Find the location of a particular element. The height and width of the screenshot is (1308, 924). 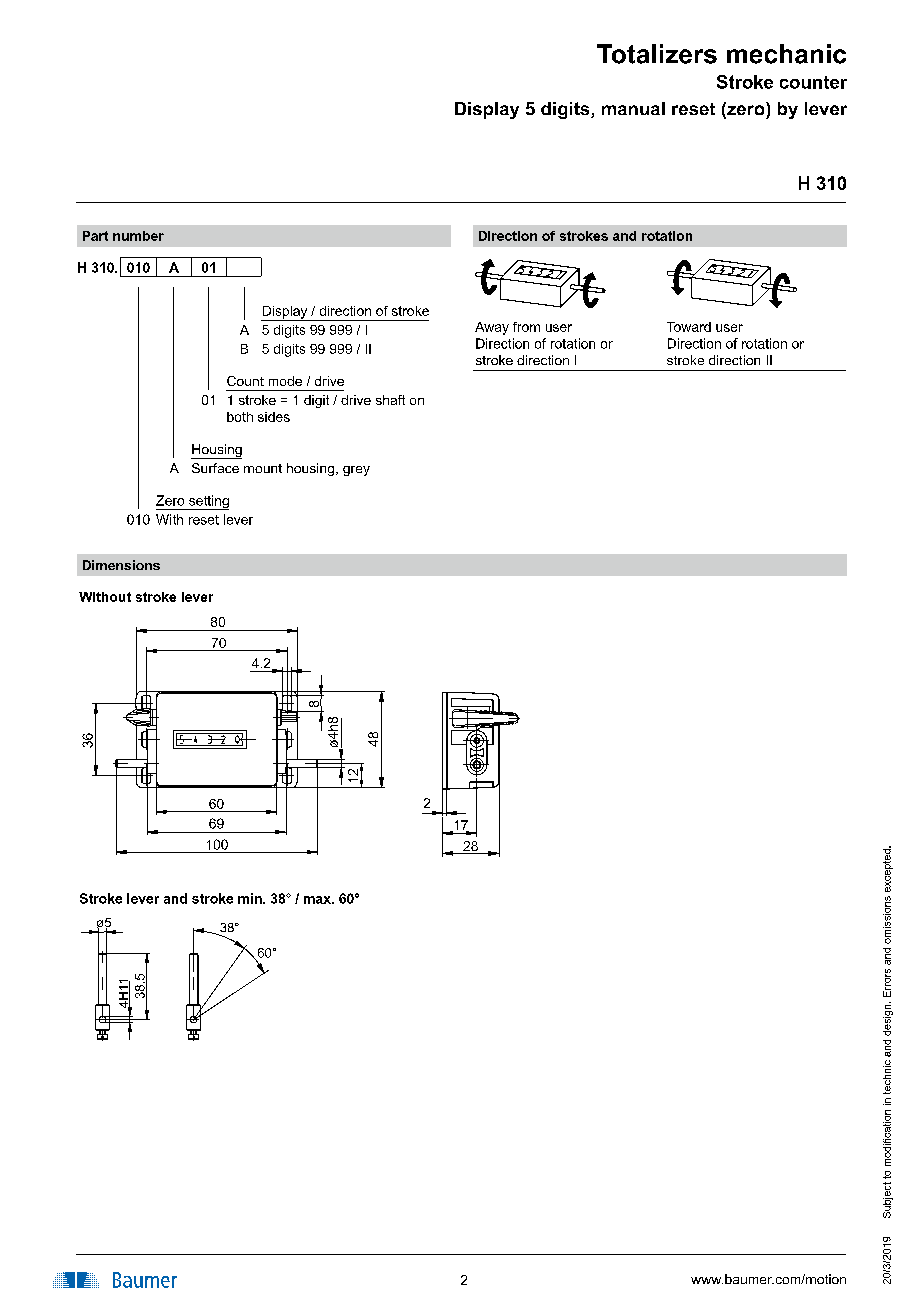

Away is located at coordinates (492, 328).
